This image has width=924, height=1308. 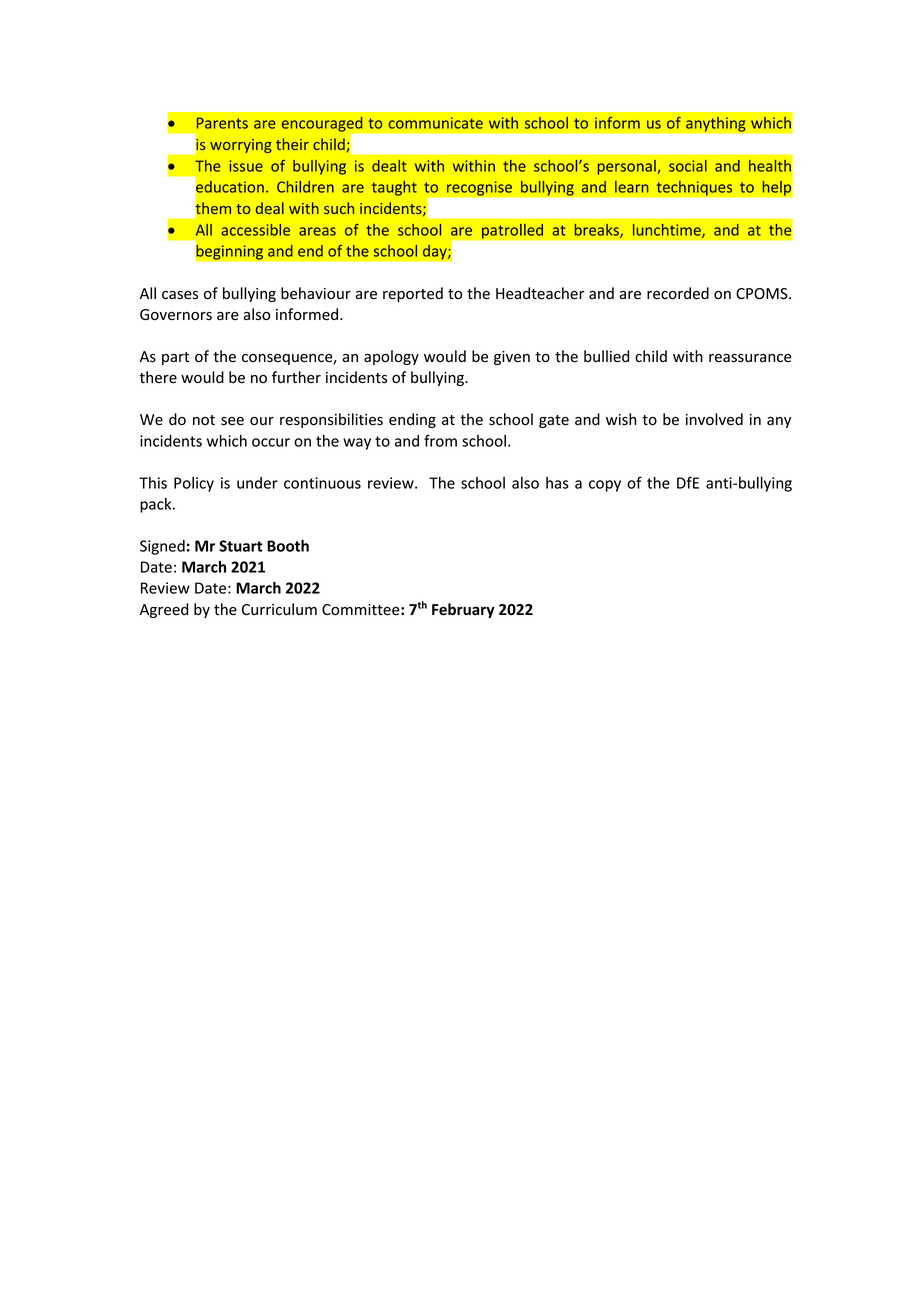 I want to click on Curriculum, so click(x=279, y=609).
